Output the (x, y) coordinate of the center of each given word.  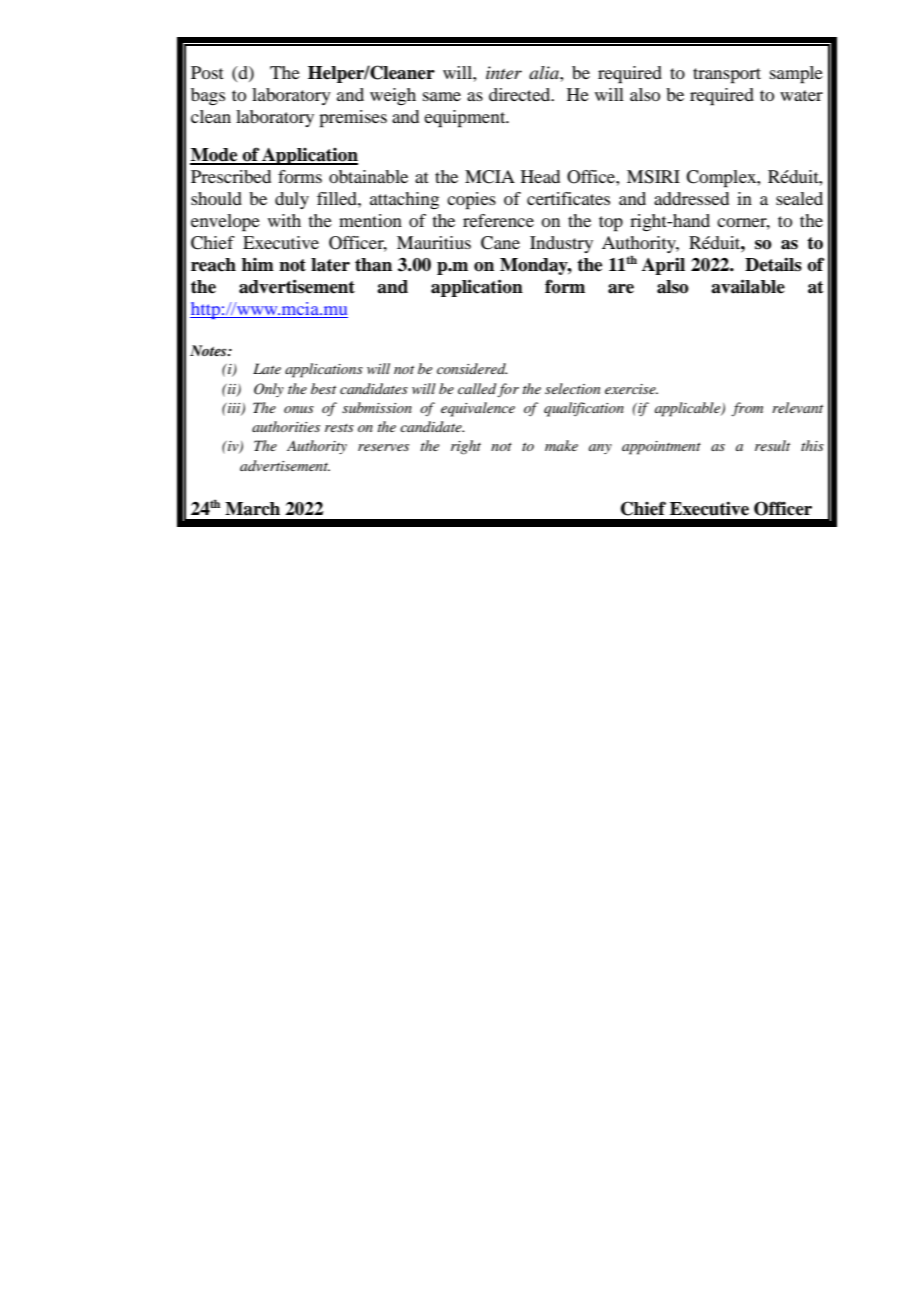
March (252, 509)
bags (208, 96)
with (284, 220)
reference (498, 220)
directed (521, 94)
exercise (631, 389)
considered (472, 368)
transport (727, 76)
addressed (691, 198)
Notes (209, 350)
